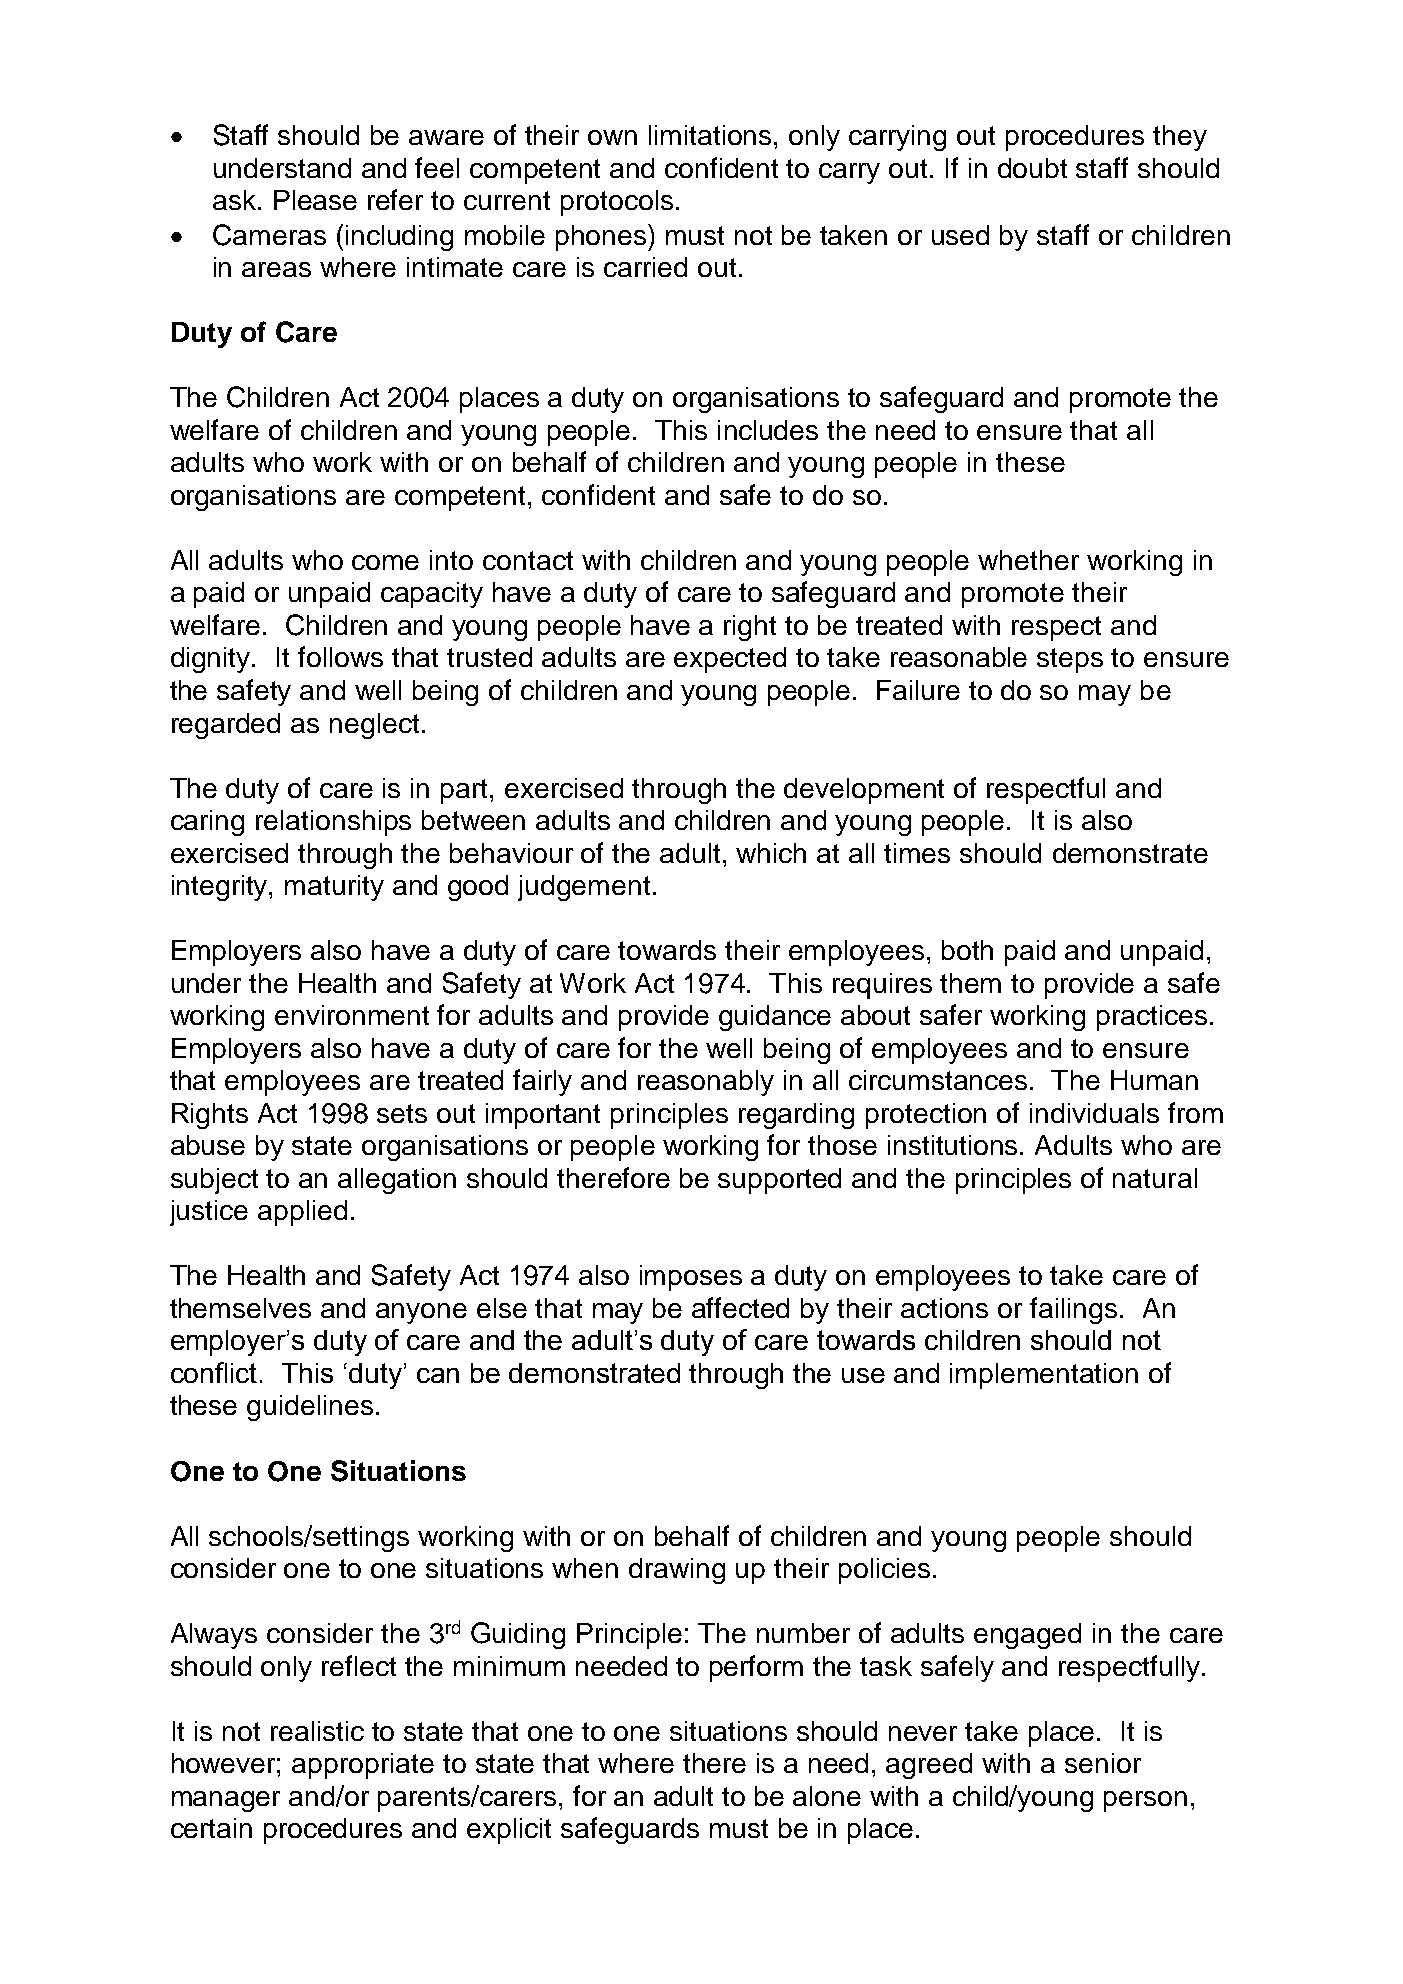 Image resolution: width=1403 pixels, height=1984 pixels. Describe the element at coordinates (315, 200) in the image. I see `Please` at that location.
